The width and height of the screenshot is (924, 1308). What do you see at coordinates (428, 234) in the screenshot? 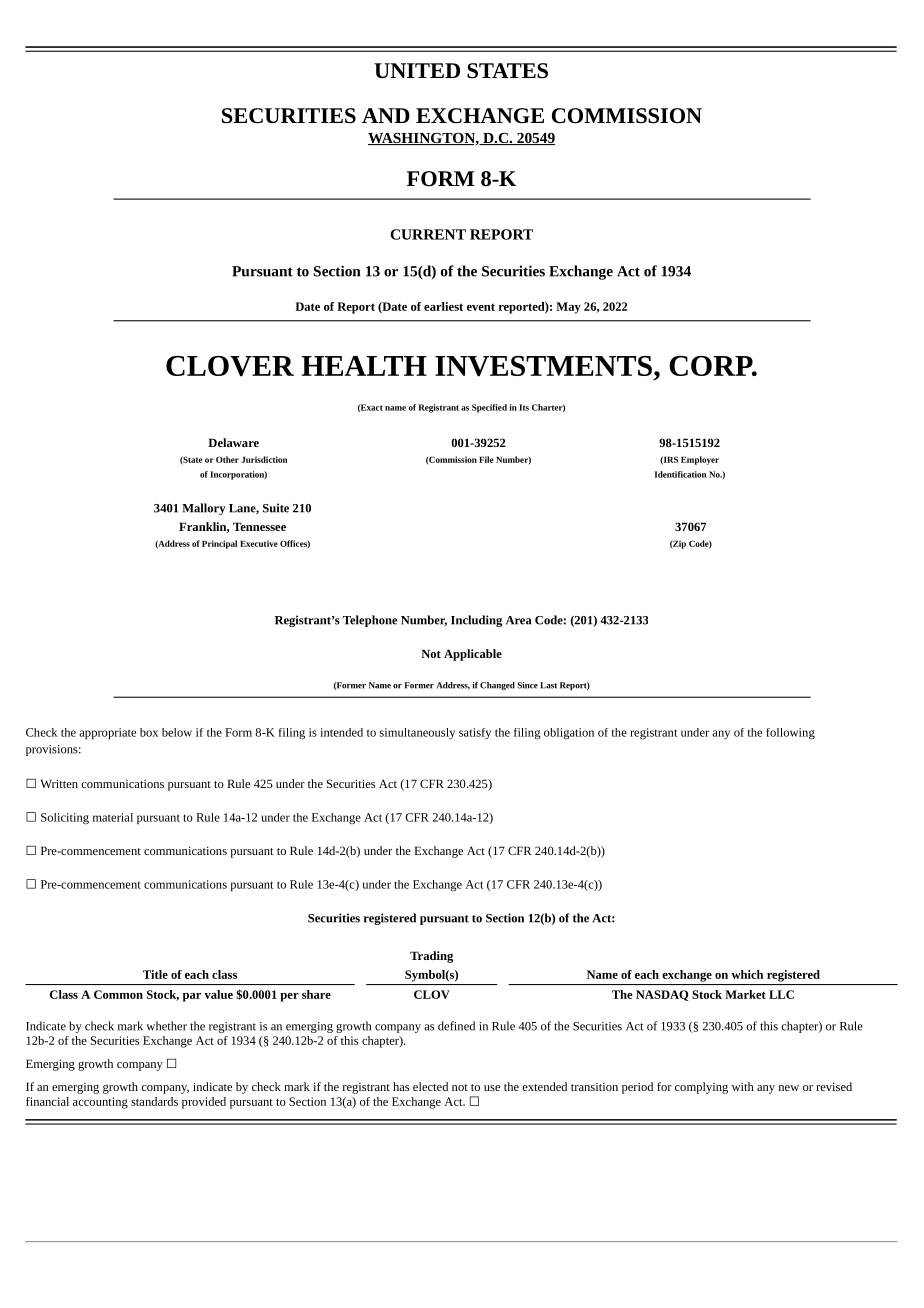
I see `CURRENT` at bounding box center [428, 234].
